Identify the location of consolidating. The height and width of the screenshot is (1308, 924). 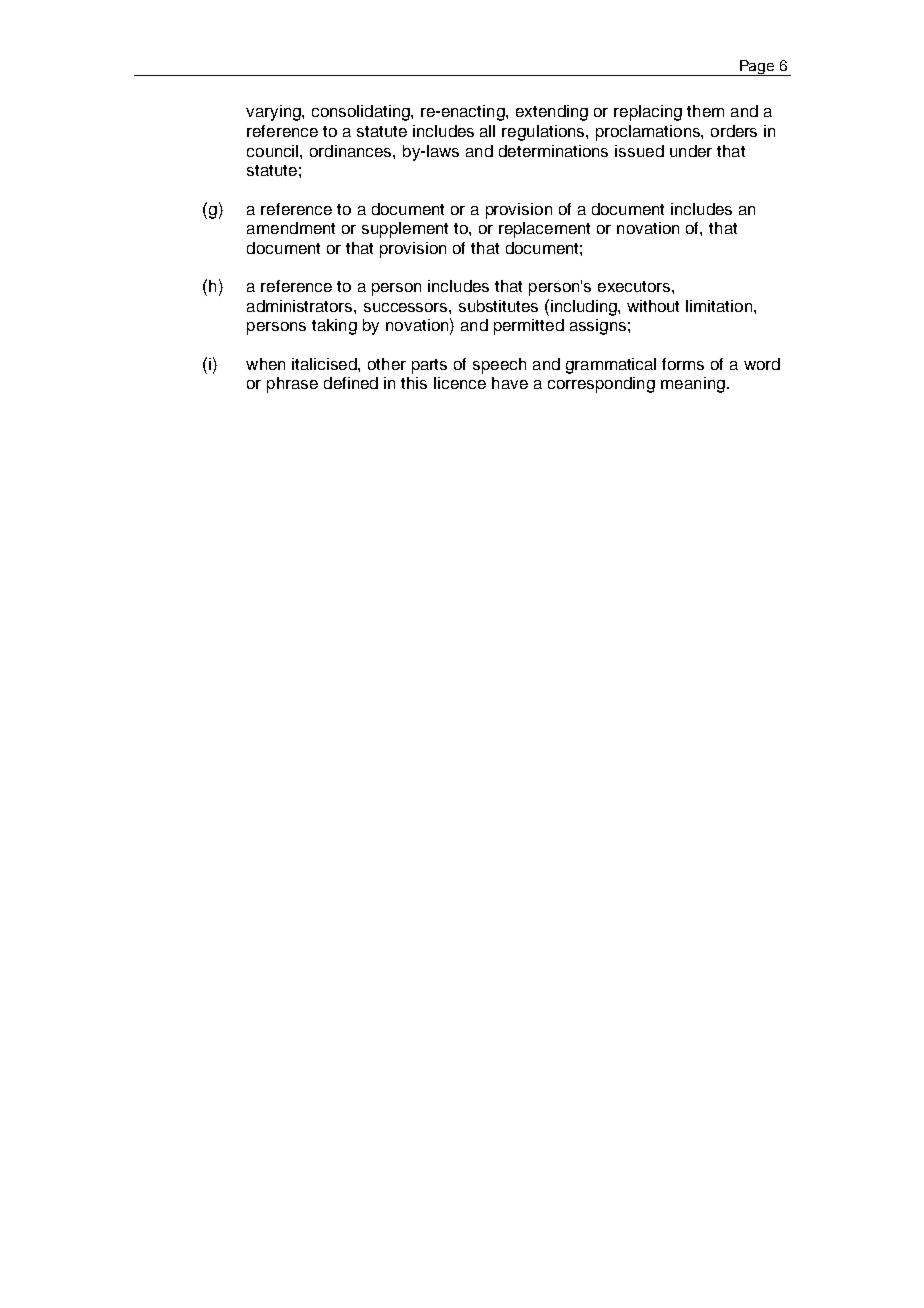
(362, 113).
